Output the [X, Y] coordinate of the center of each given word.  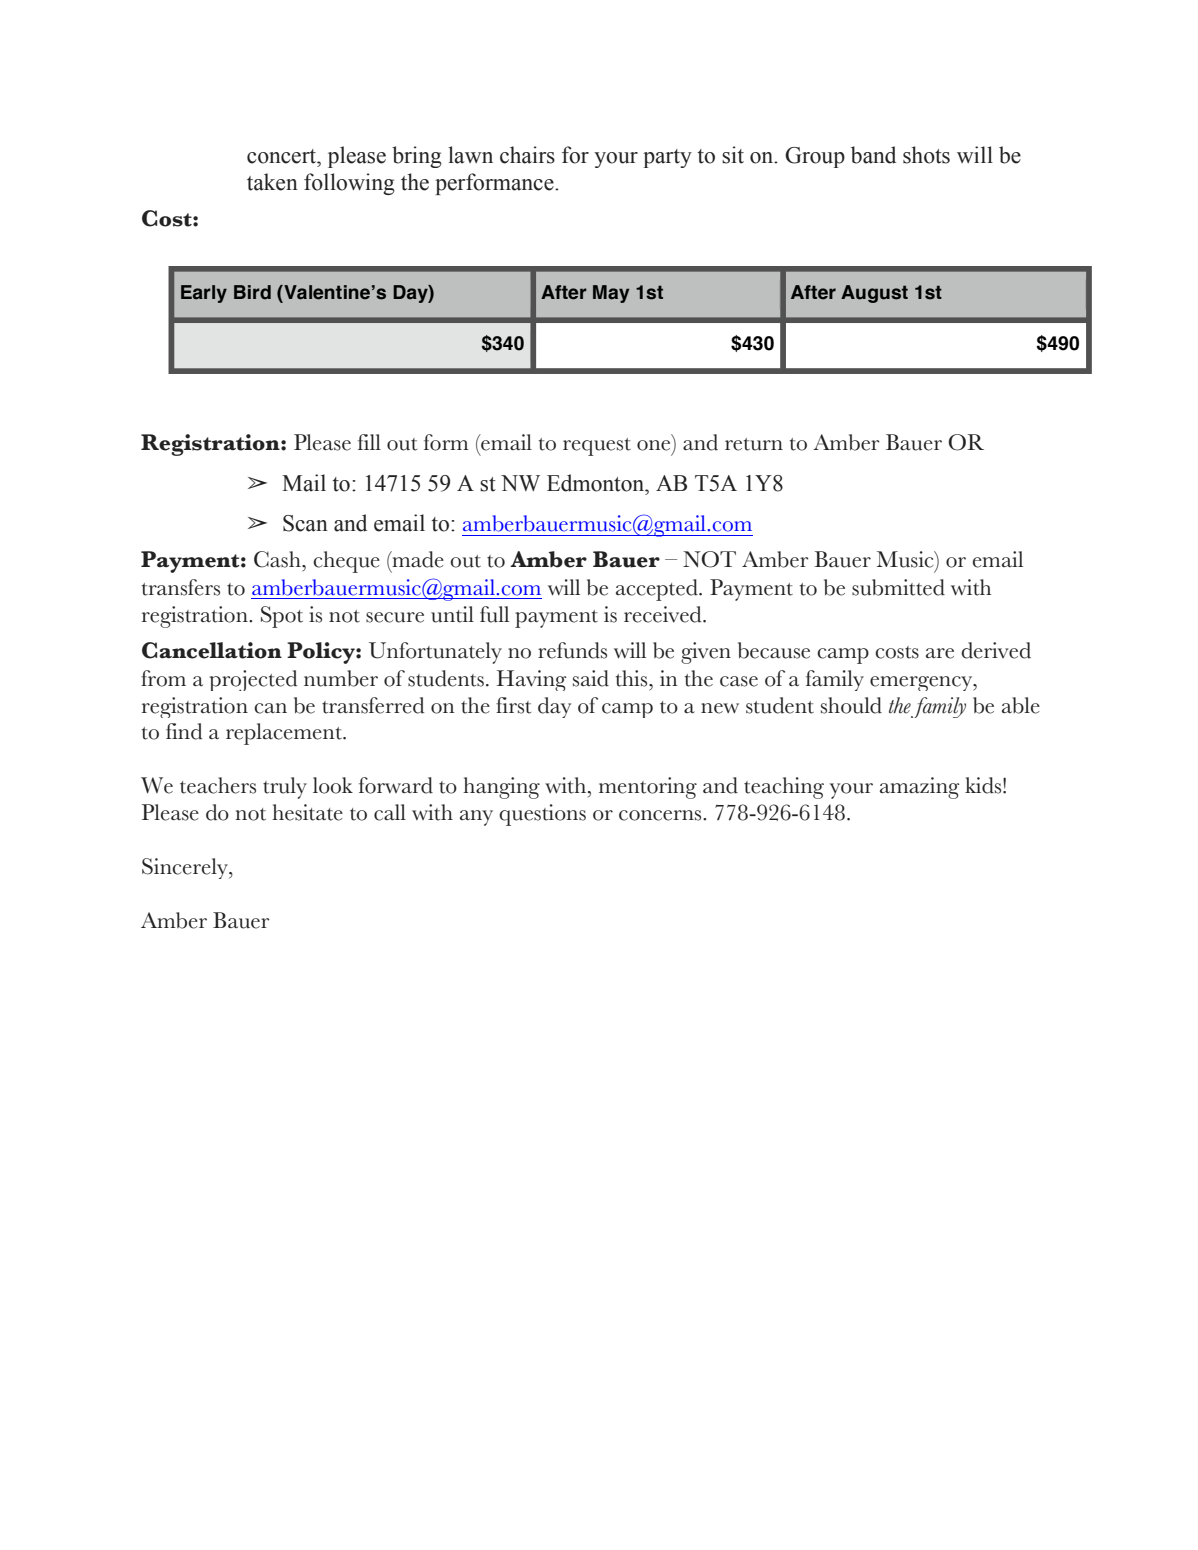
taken [272, 182]
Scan [305, 523]
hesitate [307, 812]
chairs [527, 155]
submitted [898, 587]
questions [542, 815]
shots [926, 155]
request [597, 447]
